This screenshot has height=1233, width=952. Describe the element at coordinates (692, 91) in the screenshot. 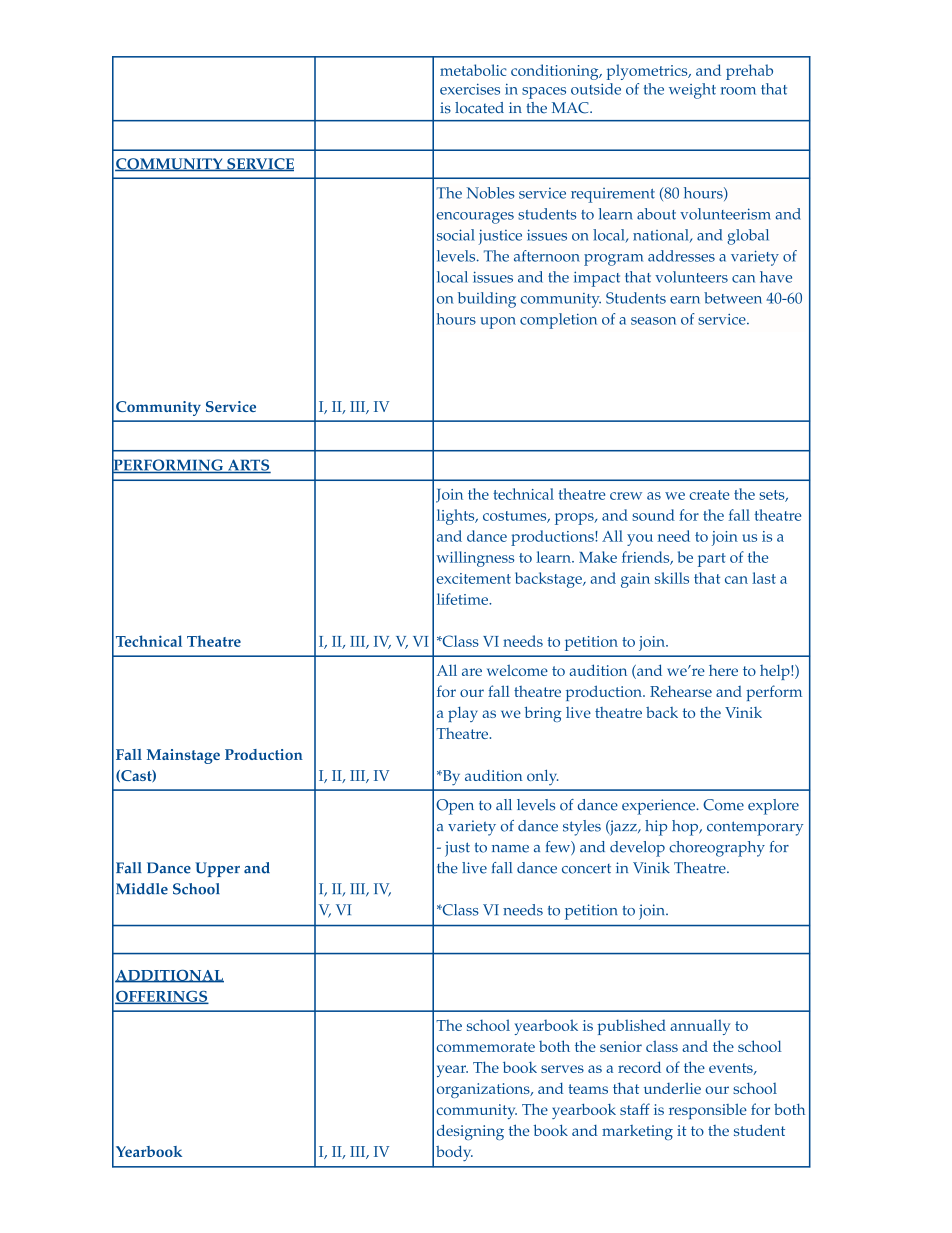

I see `weight` at that location.
